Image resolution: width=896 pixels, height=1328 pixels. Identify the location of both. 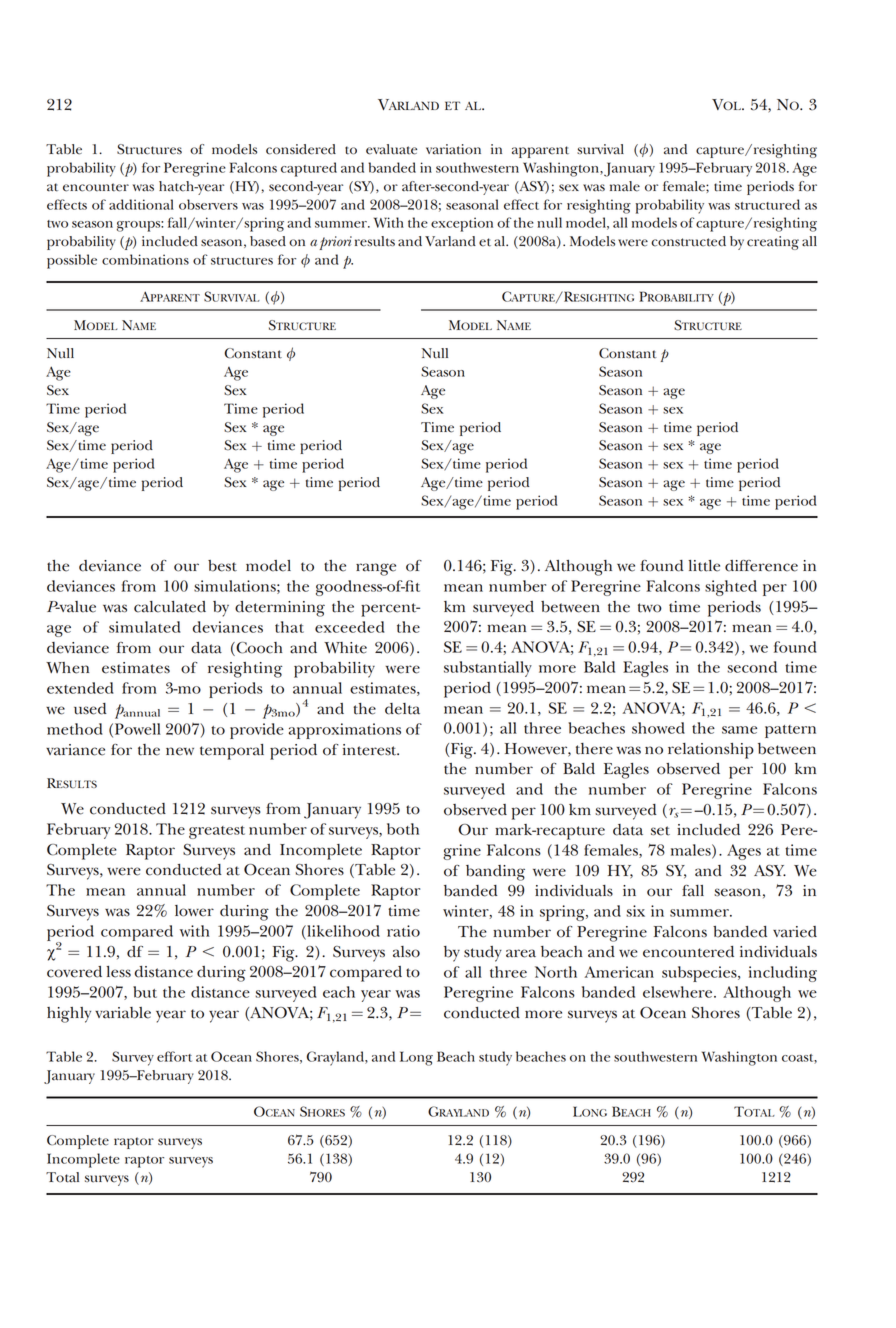
(403, 829).
